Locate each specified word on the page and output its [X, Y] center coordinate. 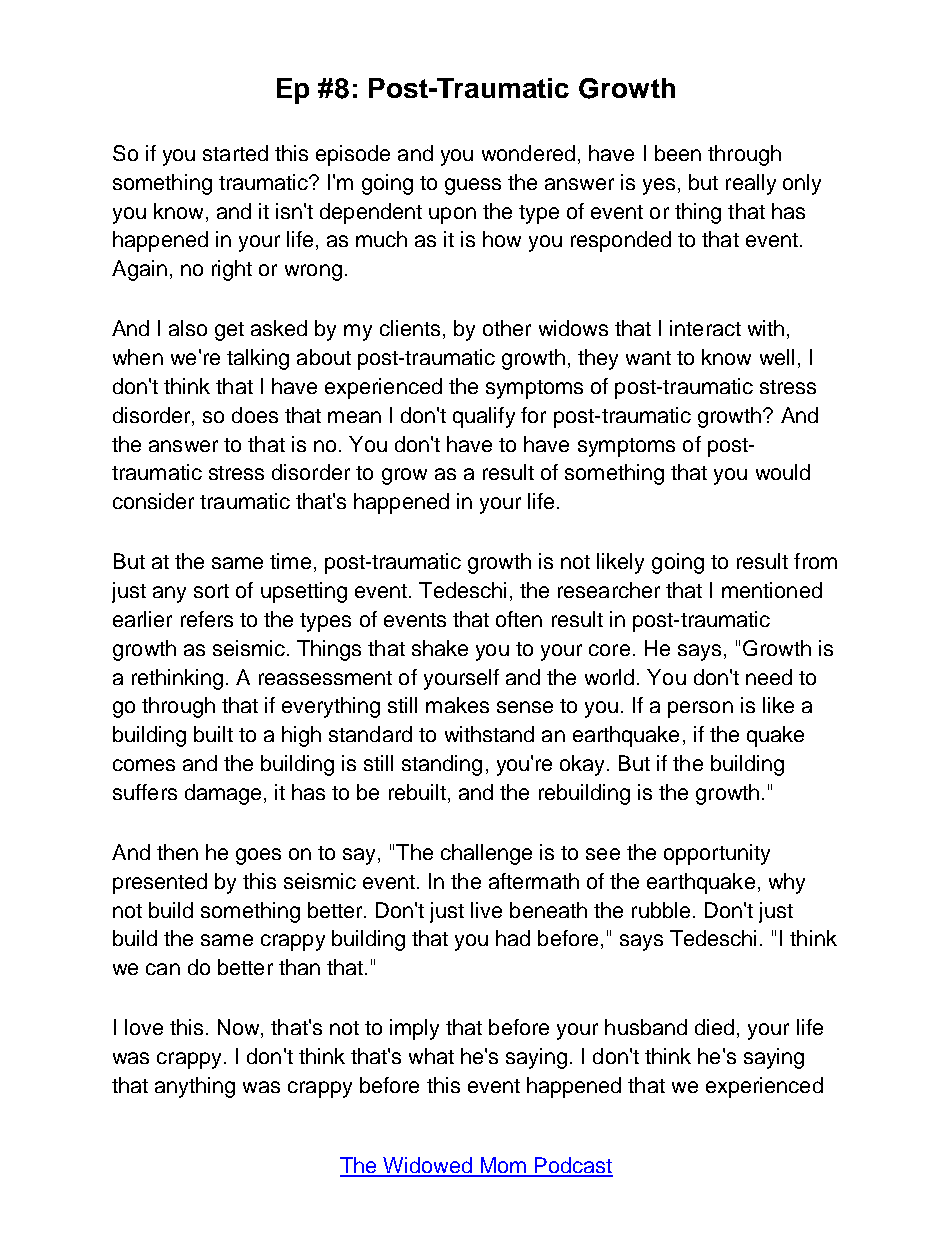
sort [211, 591]
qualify [484, 417]
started [235, 153]
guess [473, 186]
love [144, 1027]
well [777, 357]
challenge [486, 854]
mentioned [772, 590]
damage [223, 794]
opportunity [717, 854]
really [751, 184]
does [255, 415]
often [519, 619]
